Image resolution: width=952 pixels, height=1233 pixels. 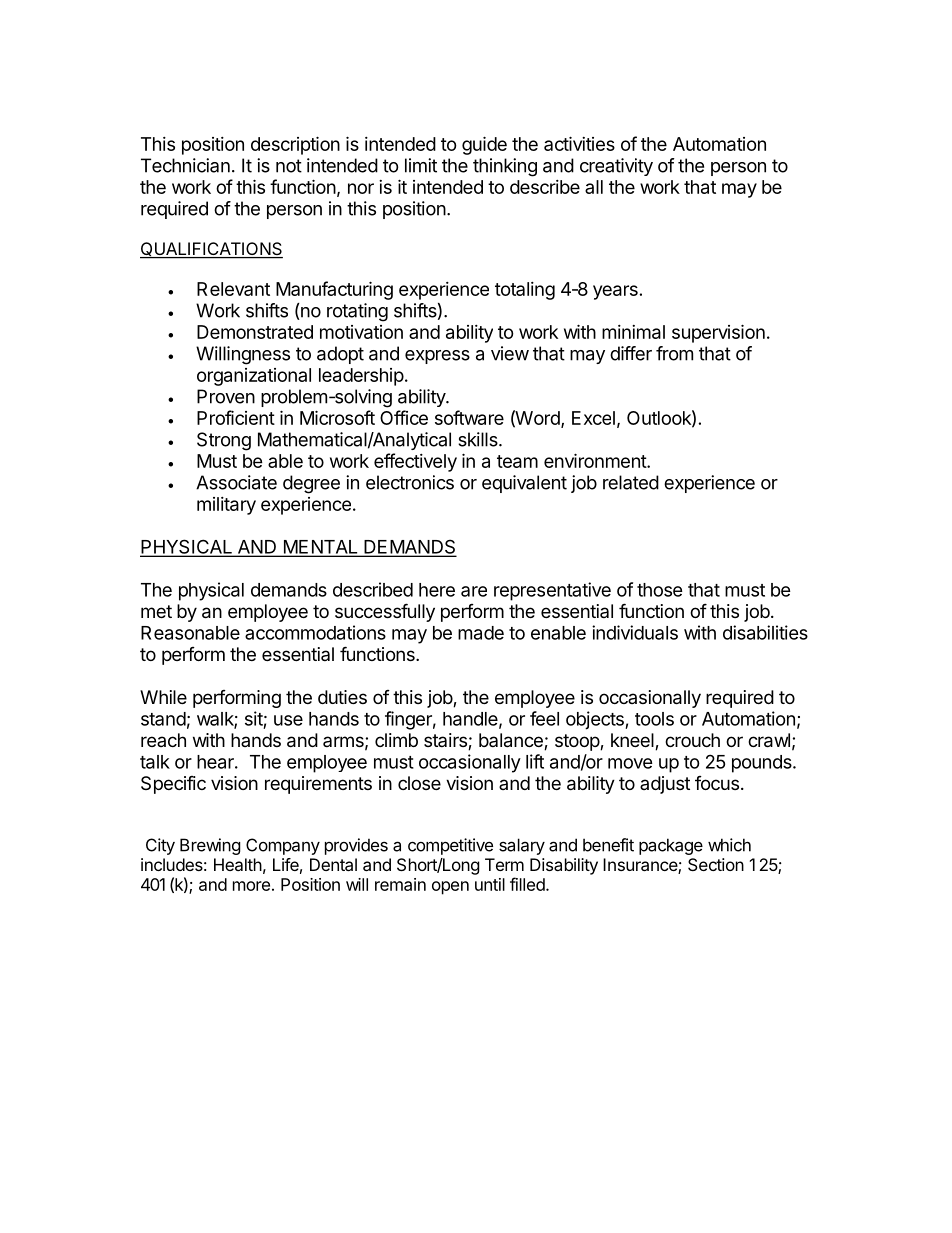 What do you see at coordinates (185, 165) in the screenshot?
I see `Technician` at bounding box center [185, 165].
